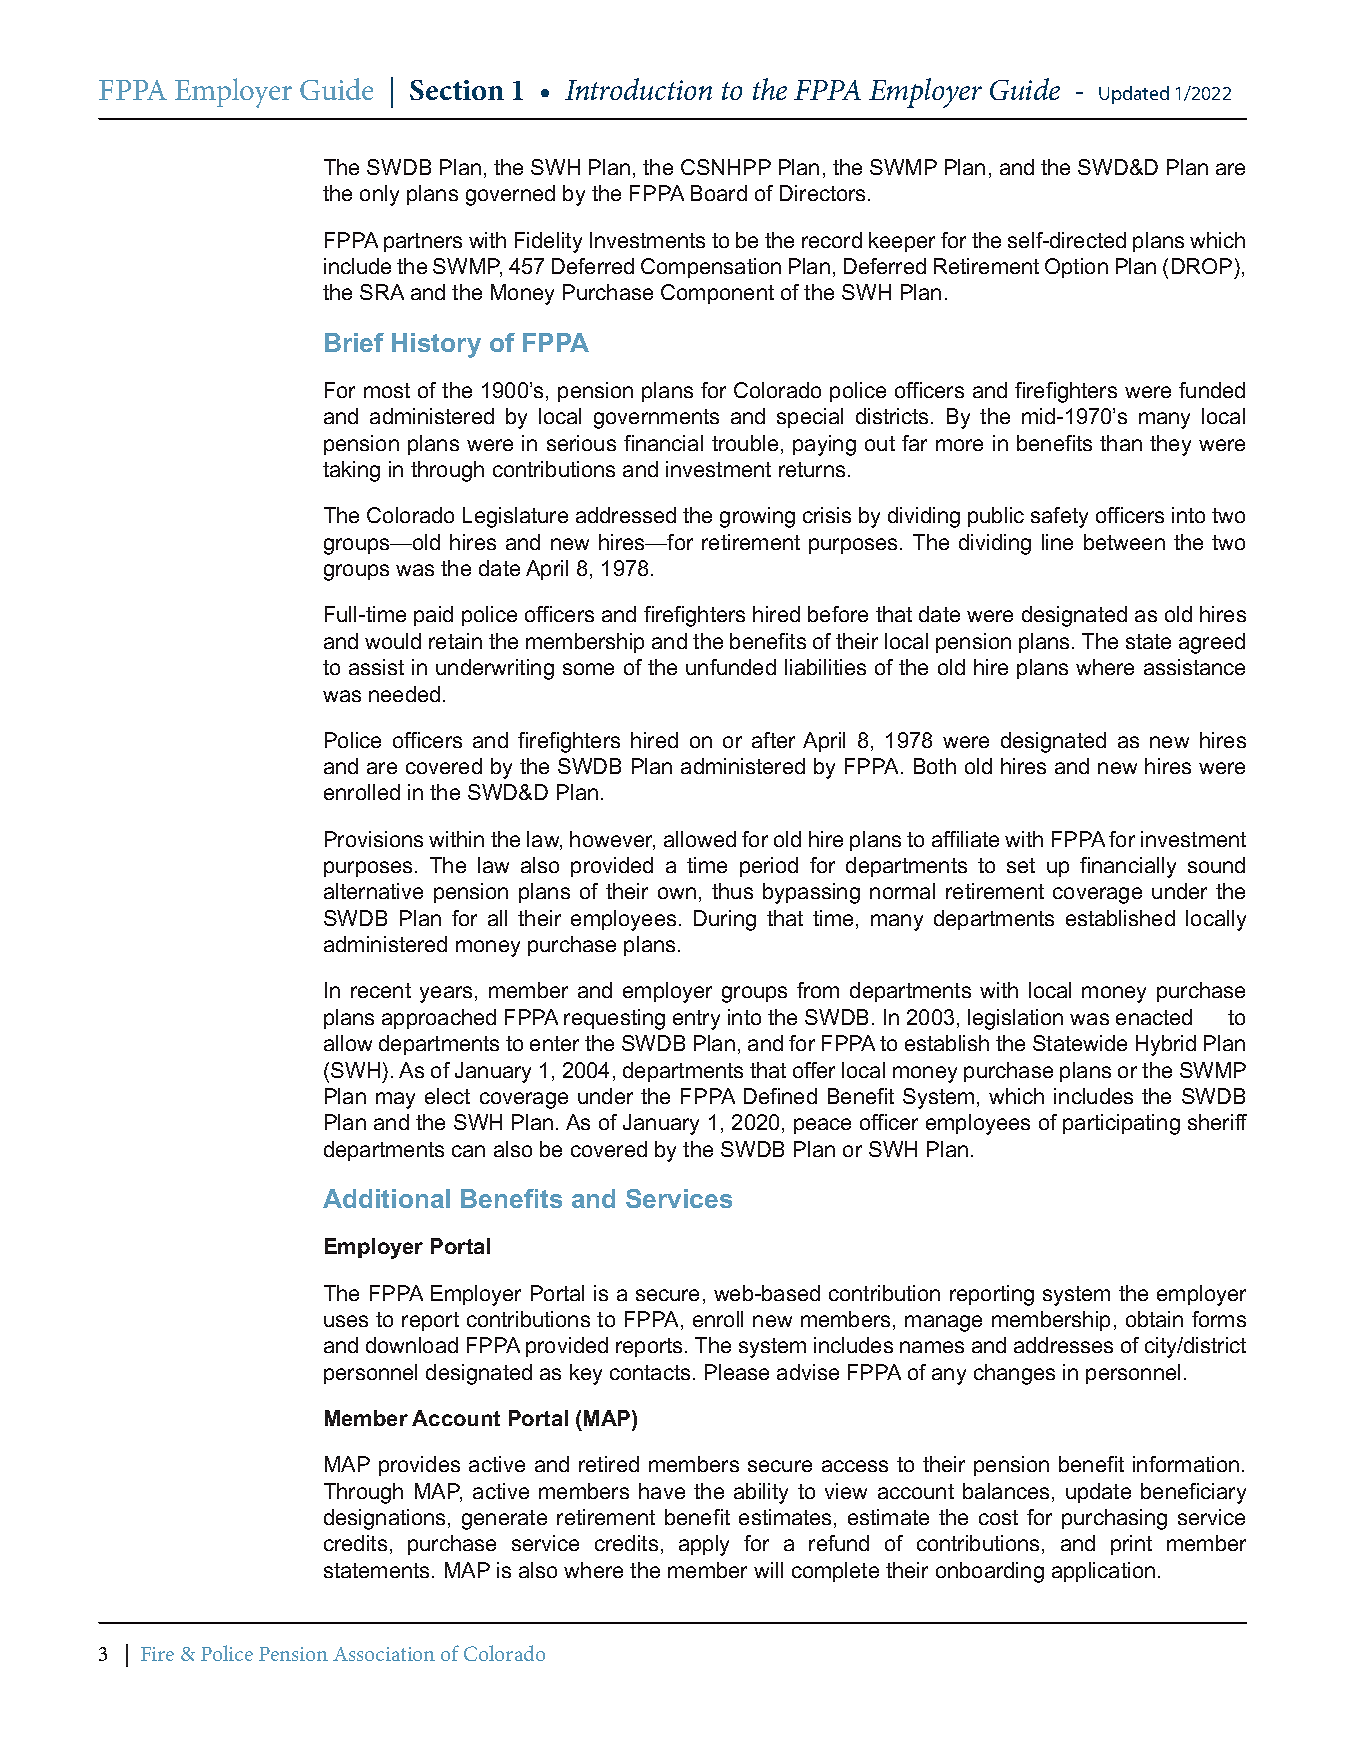 The width and height of the screenshot is (1346, 1742). Describe the element at coordinates (384, 1654) in the screenshot. I see `Association` at that location.
